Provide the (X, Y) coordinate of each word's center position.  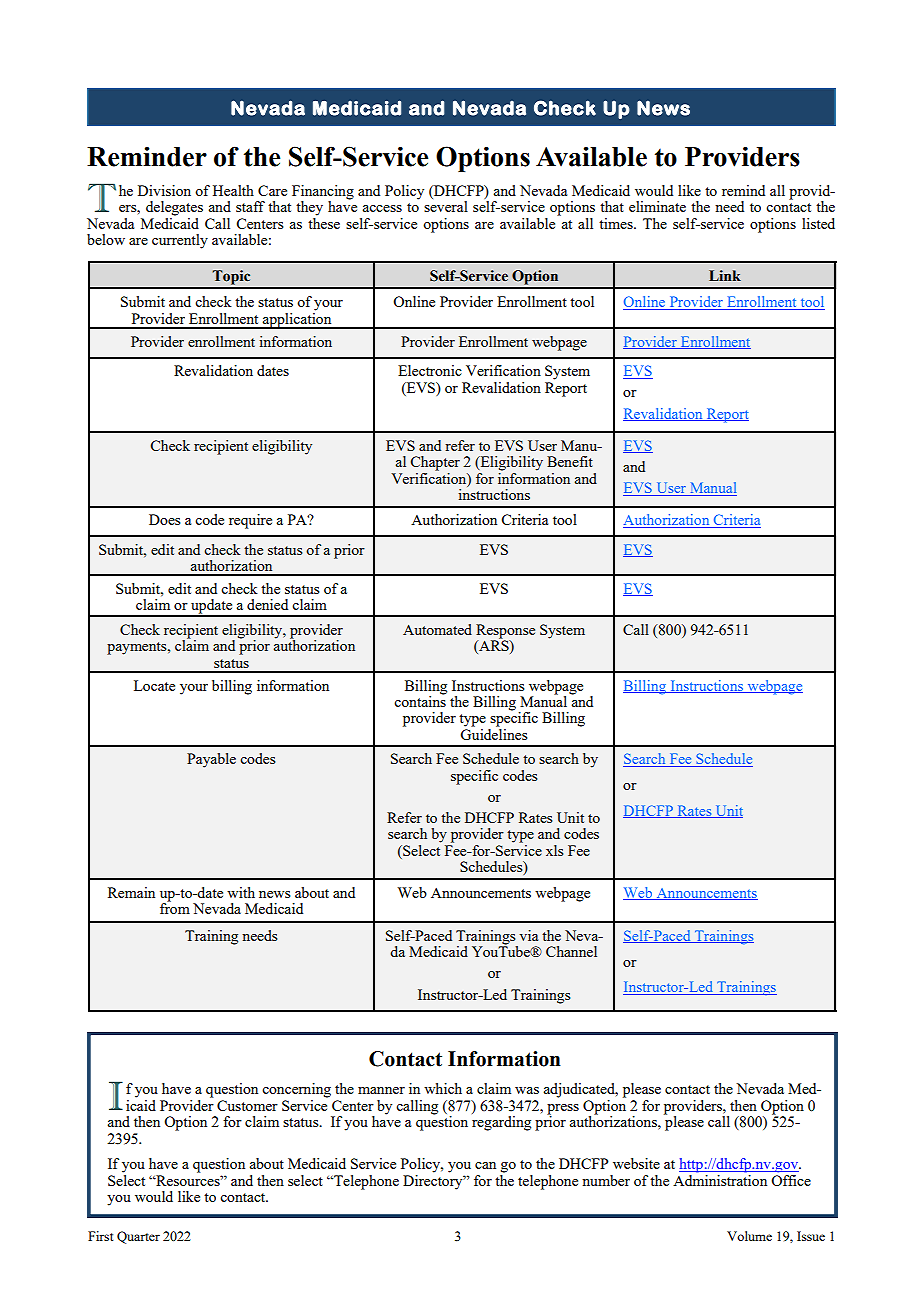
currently (180, 241)
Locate (154, 685)
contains (420, 700)
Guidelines (494, 734)
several (446, 206)
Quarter (138, 1237)
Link (725, 275)
